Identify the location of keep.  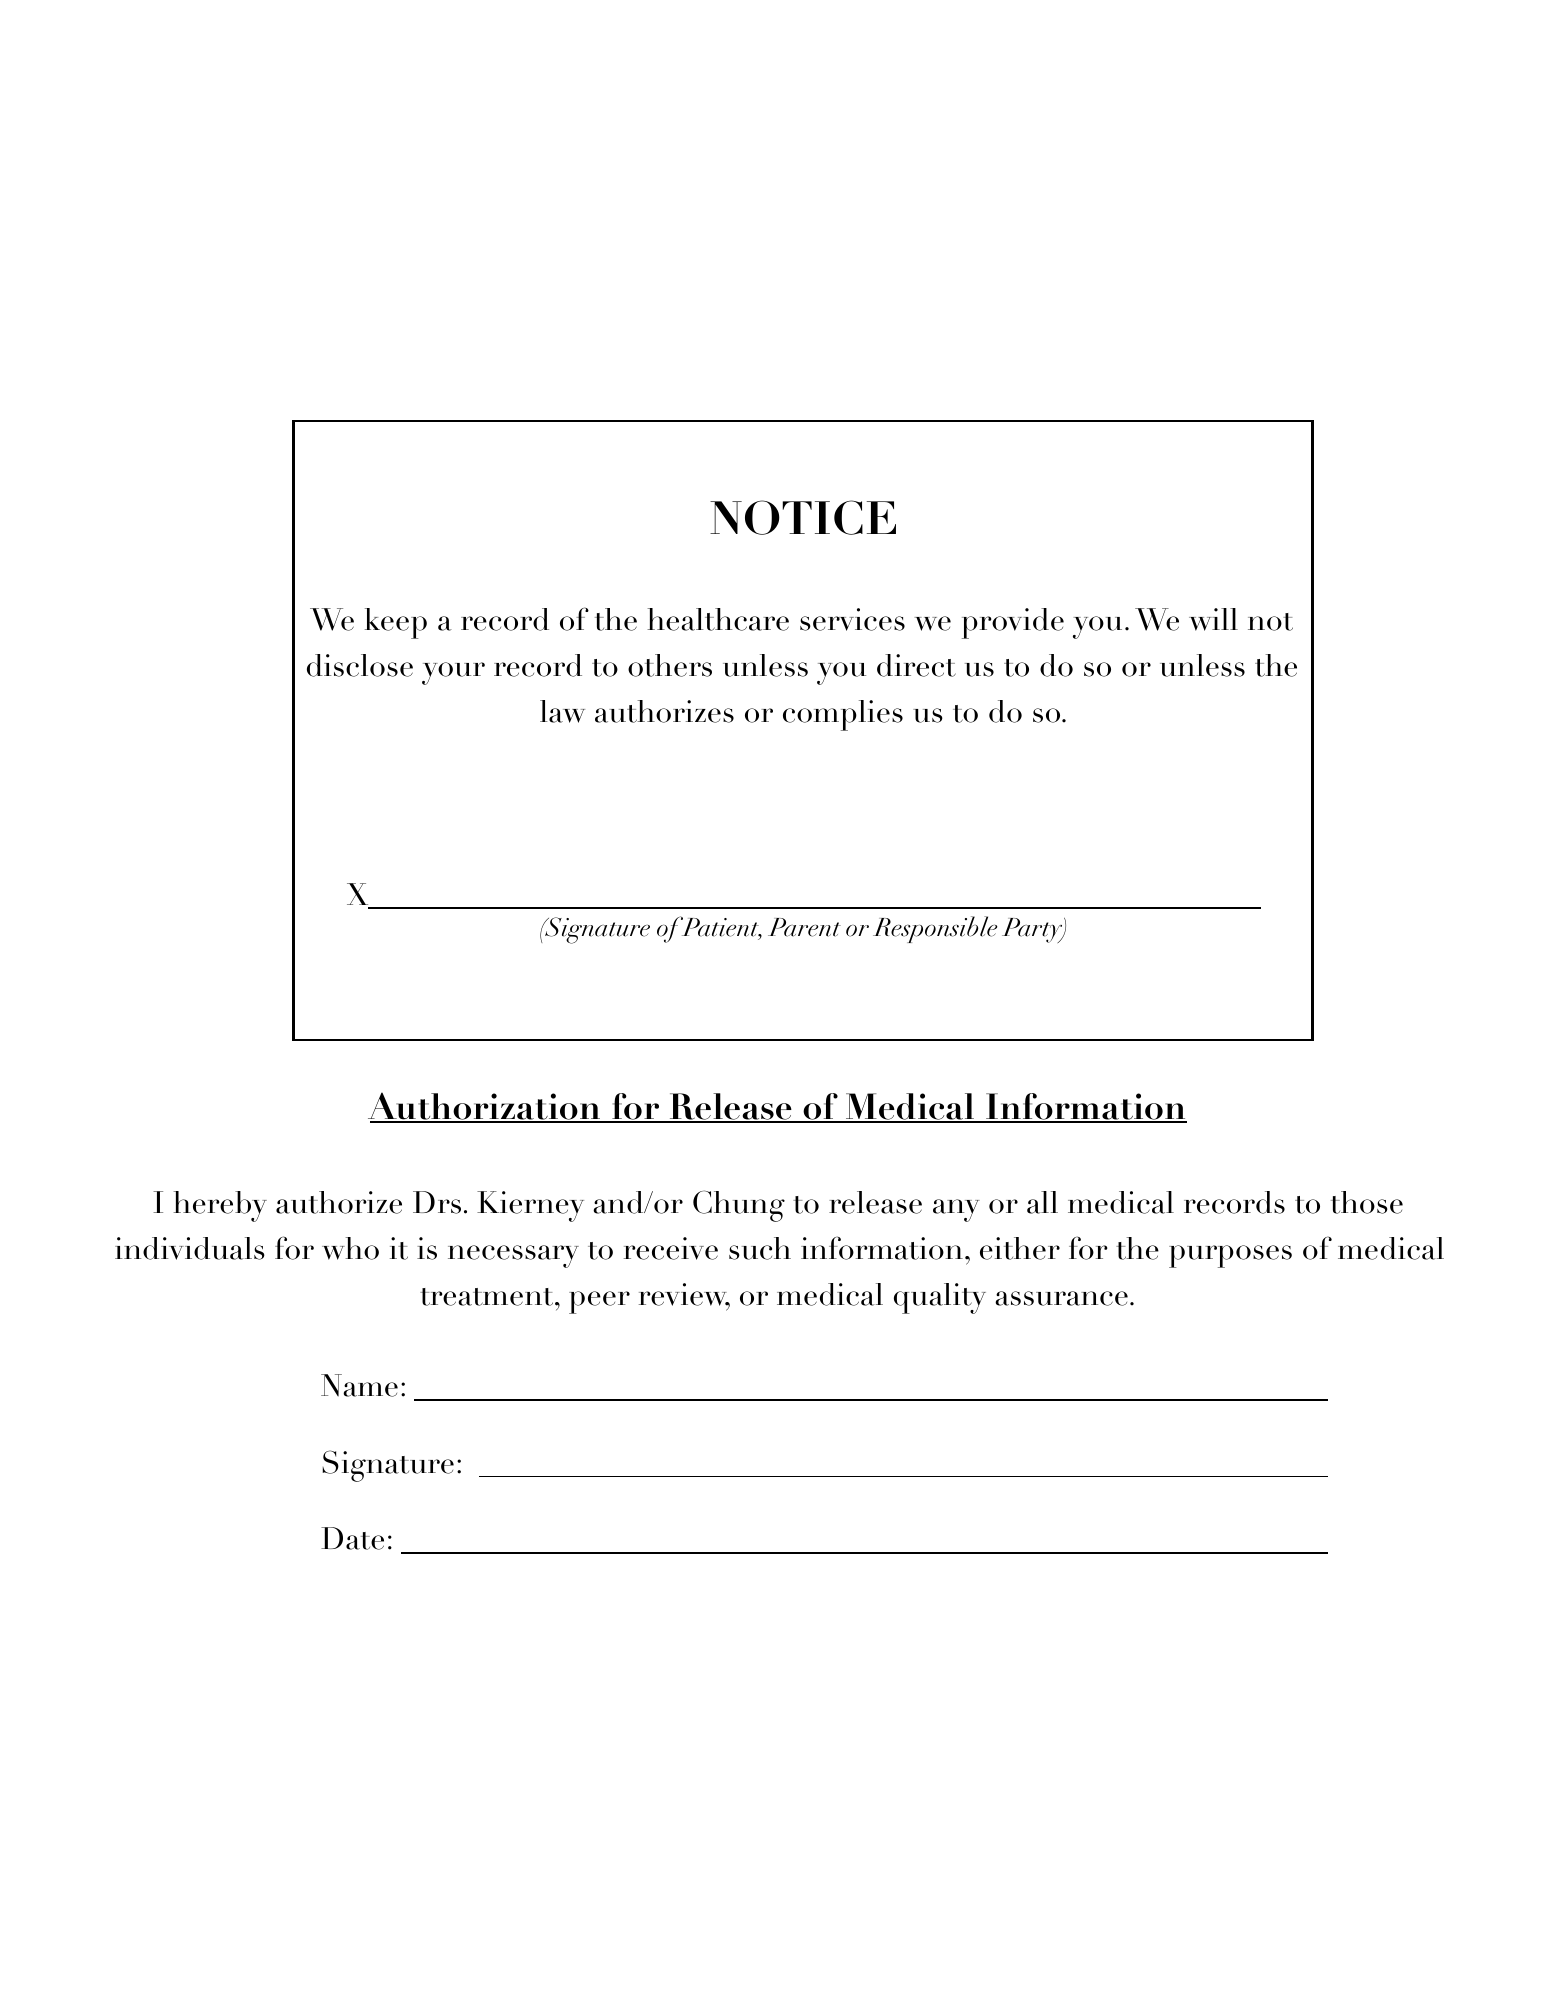
(396, 623).
